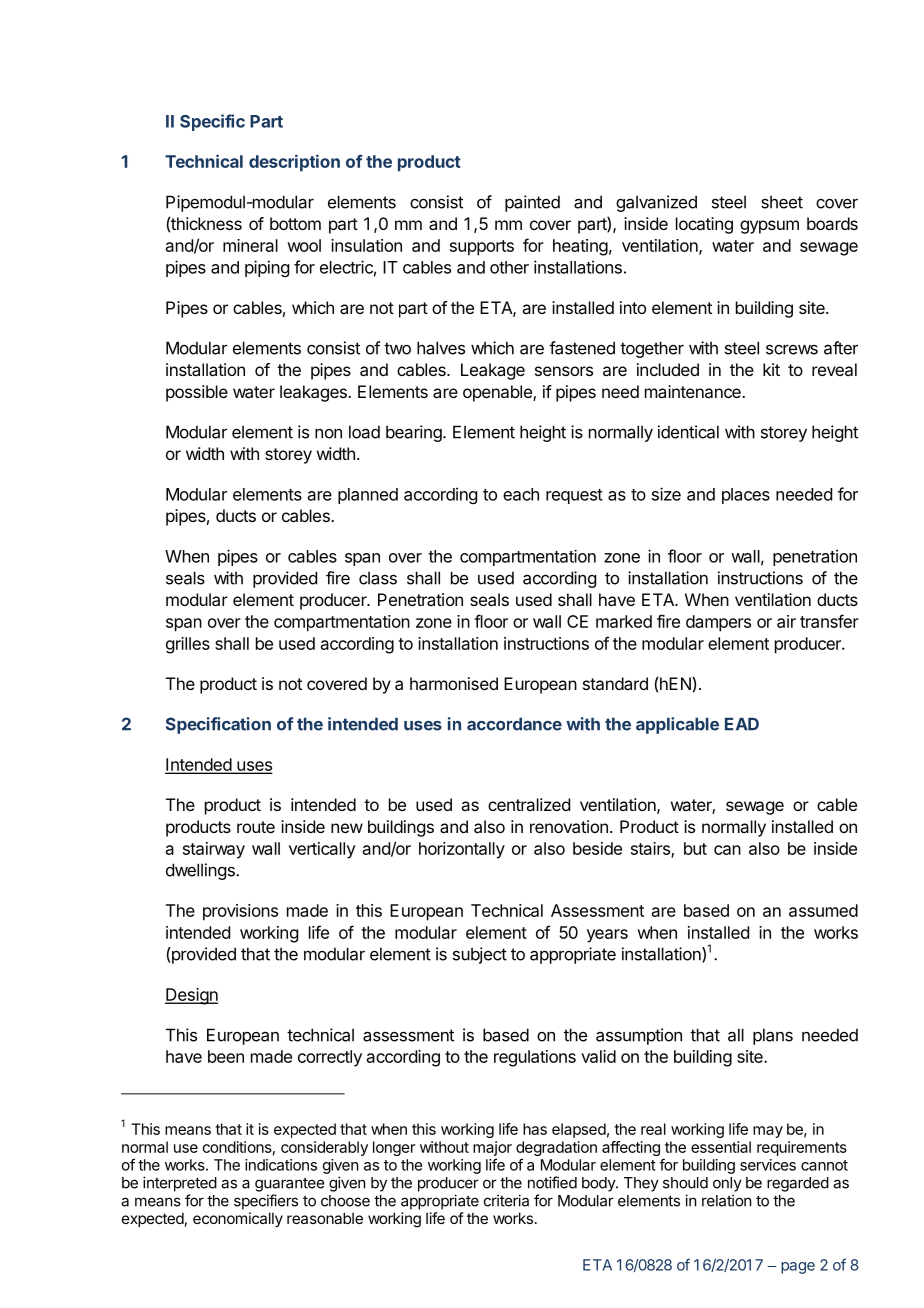 The height and width of the image is (1308, 924). Describe the element at coordinates (773, 1036) in the image. I see `plans` at that location.
